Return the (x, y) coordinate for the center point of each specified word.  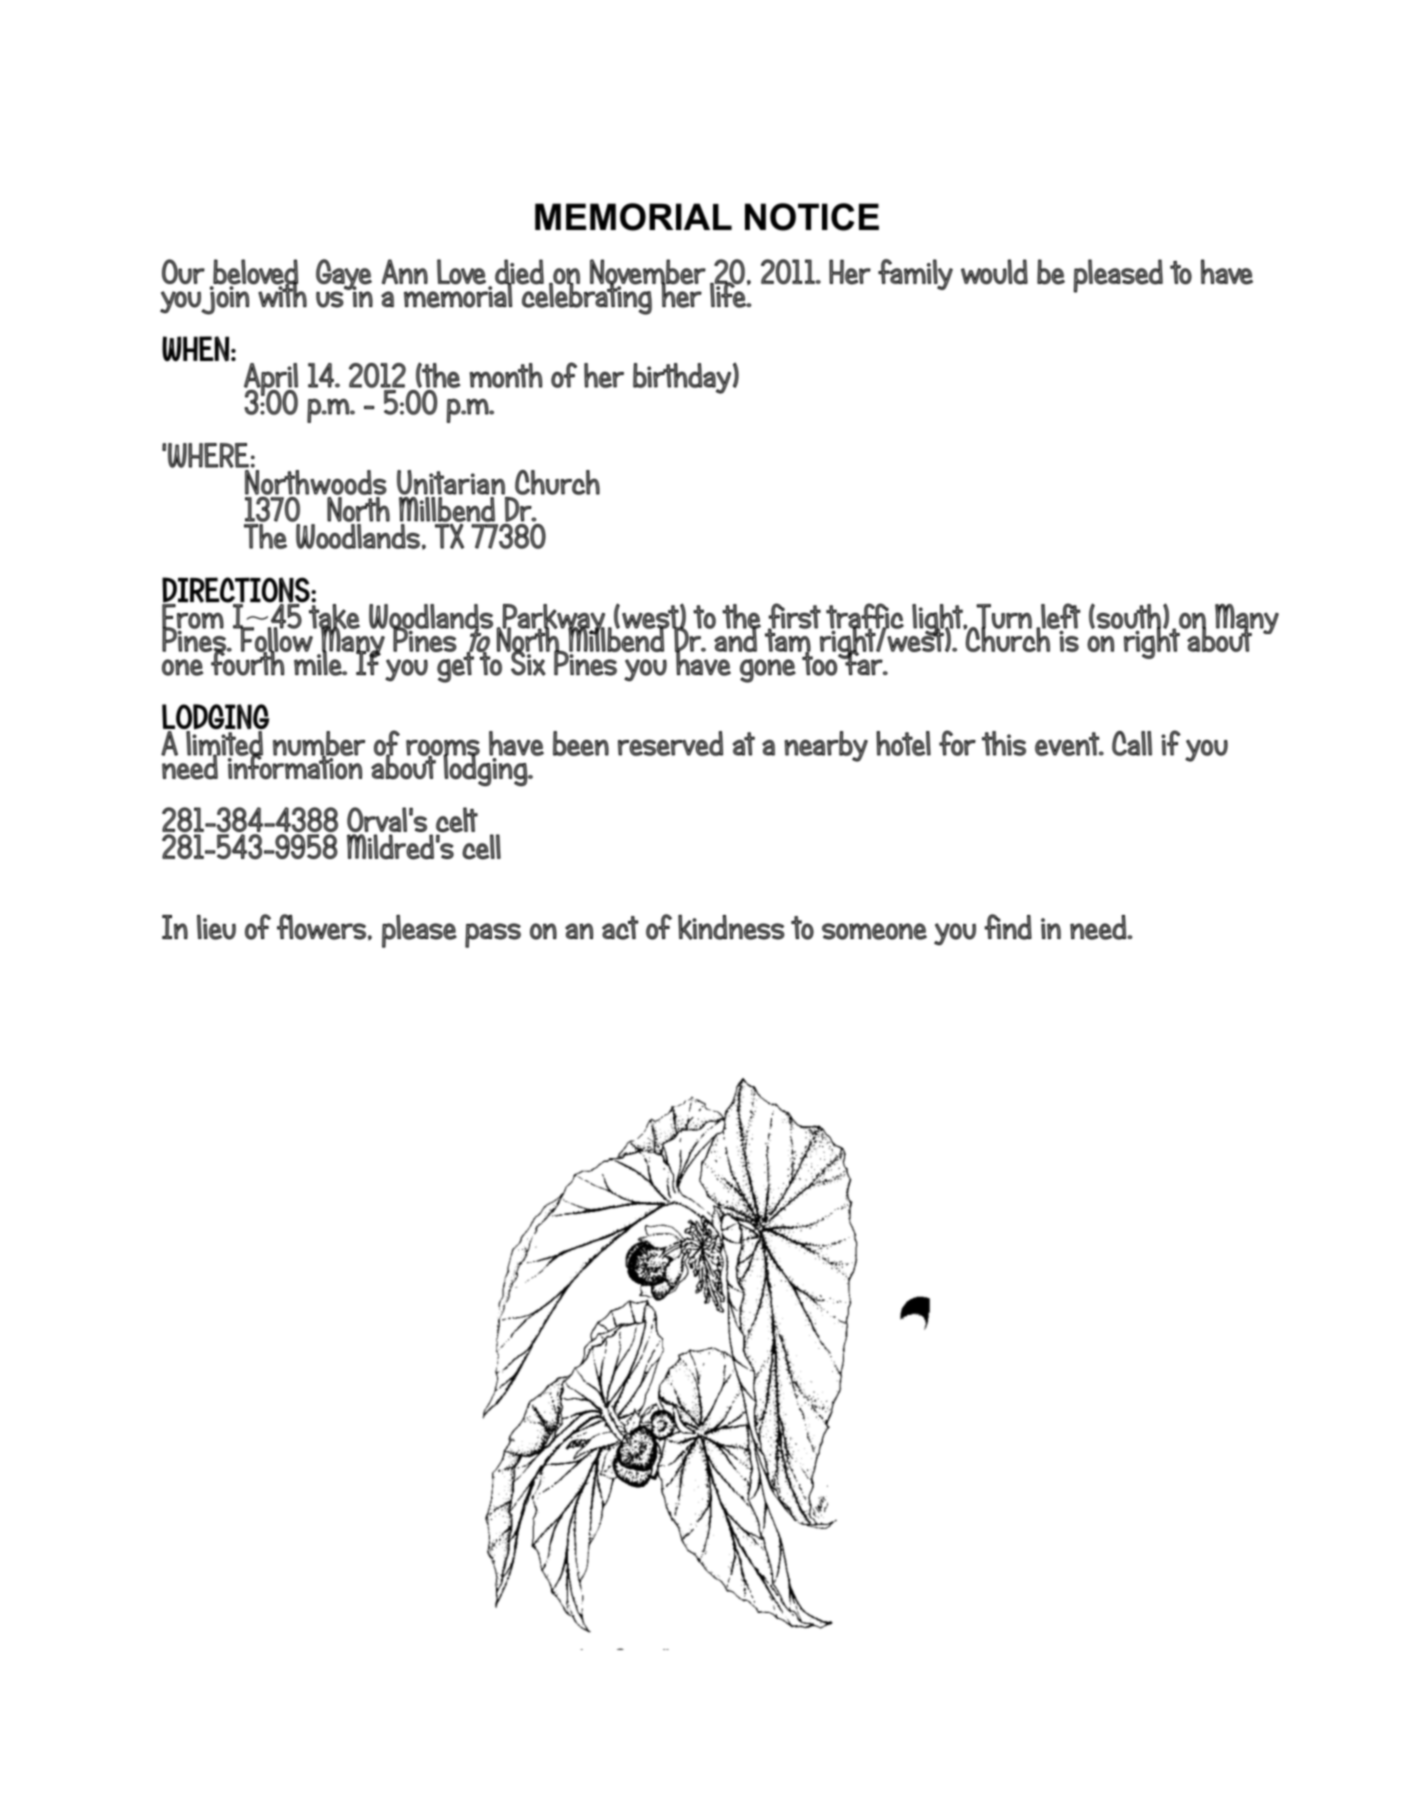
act (620, 928)
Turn (1003, 617)
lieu (216, 927)
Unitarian (451, 482)
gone (768, 671)
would (994, 271)
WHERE (208, 457)
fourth (248, 662)
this (1004, 743)
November (648, 273)
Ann (405, 271)
